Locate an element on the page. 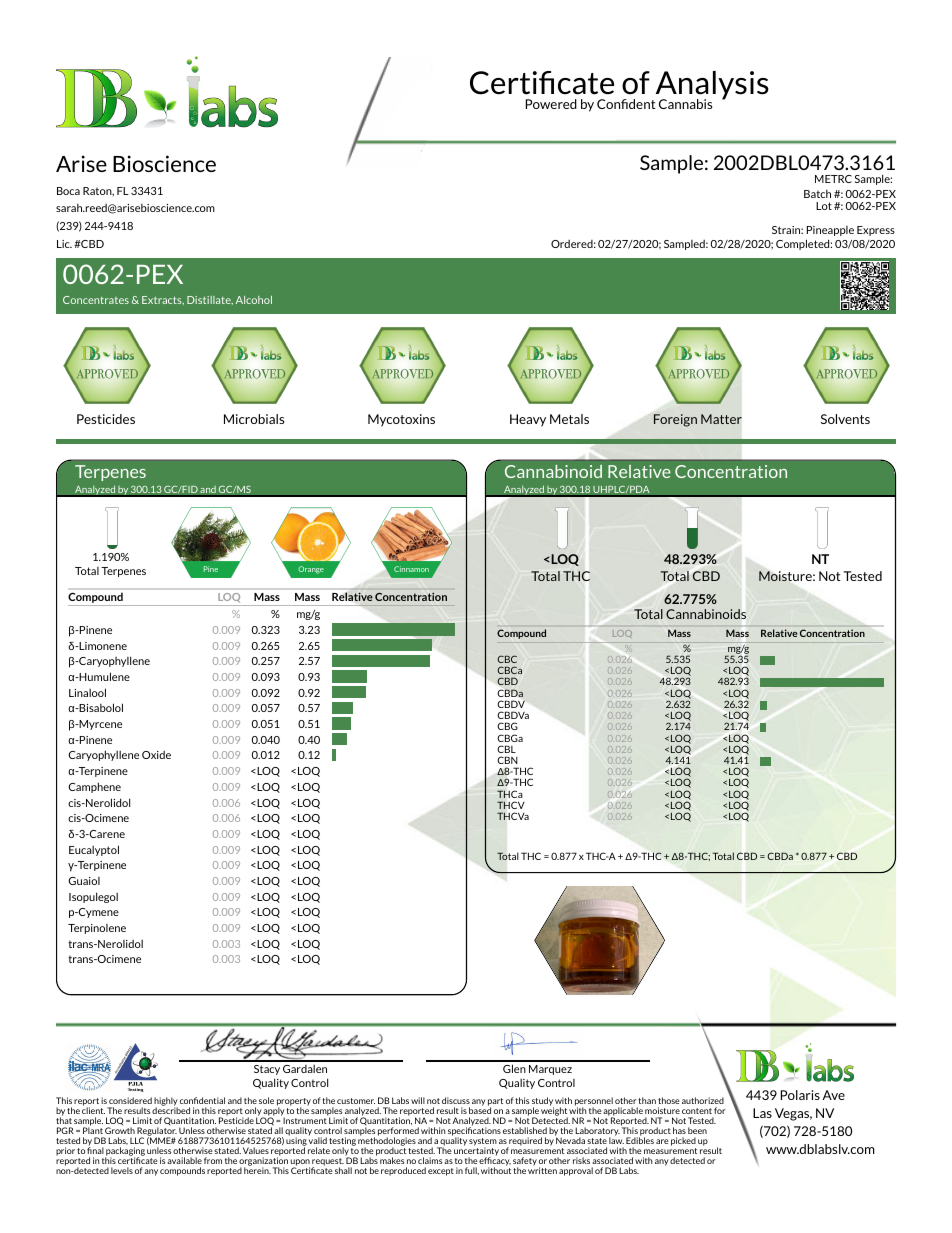 The width and height of the image is (952, 1233). Solvents is located at coordinates (845, 419).
